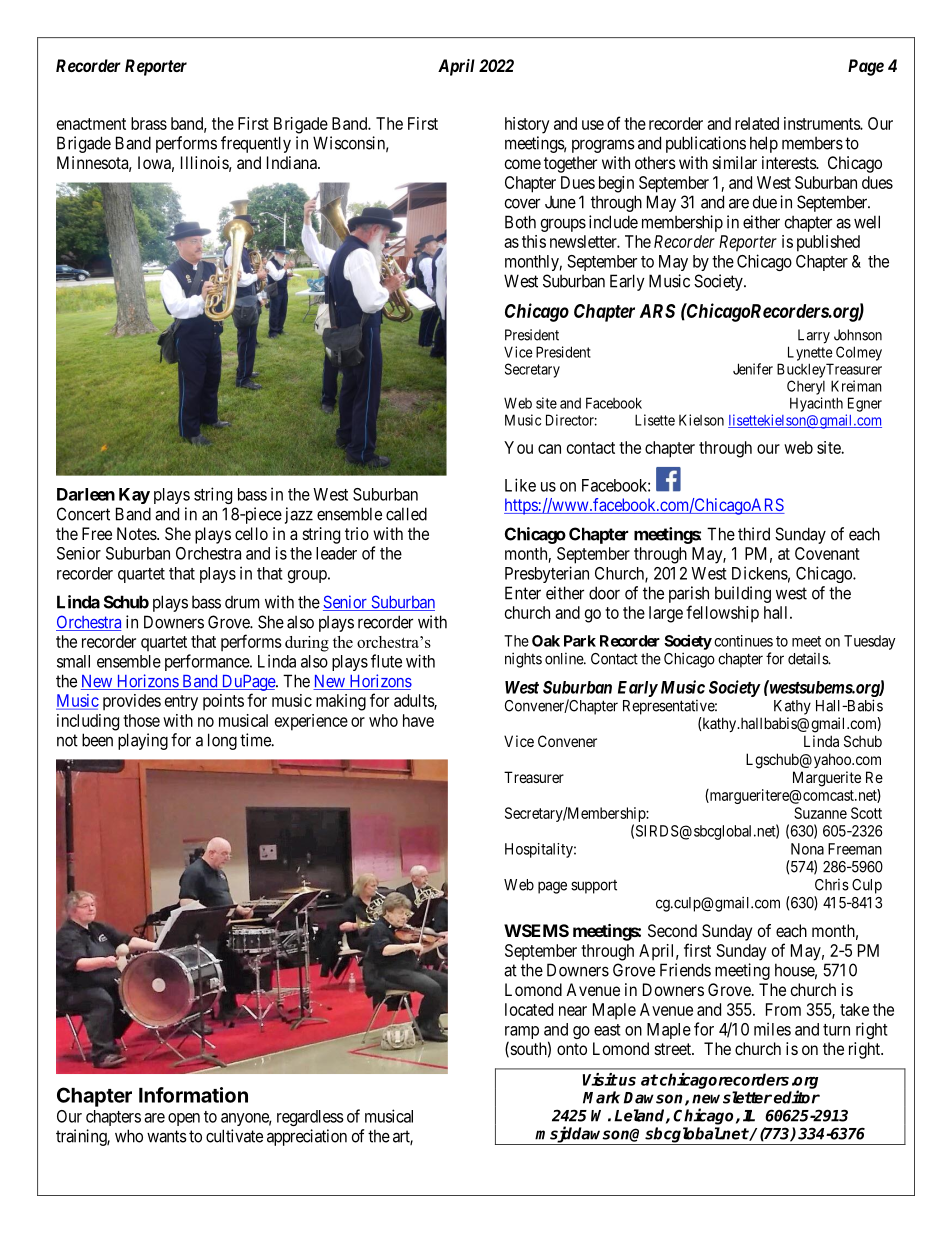 Image resolution: width=952 pixels, height=1233 pixels. Describe the element at coordinates (594, 887) in the screenshot. I see `support` at that location.
